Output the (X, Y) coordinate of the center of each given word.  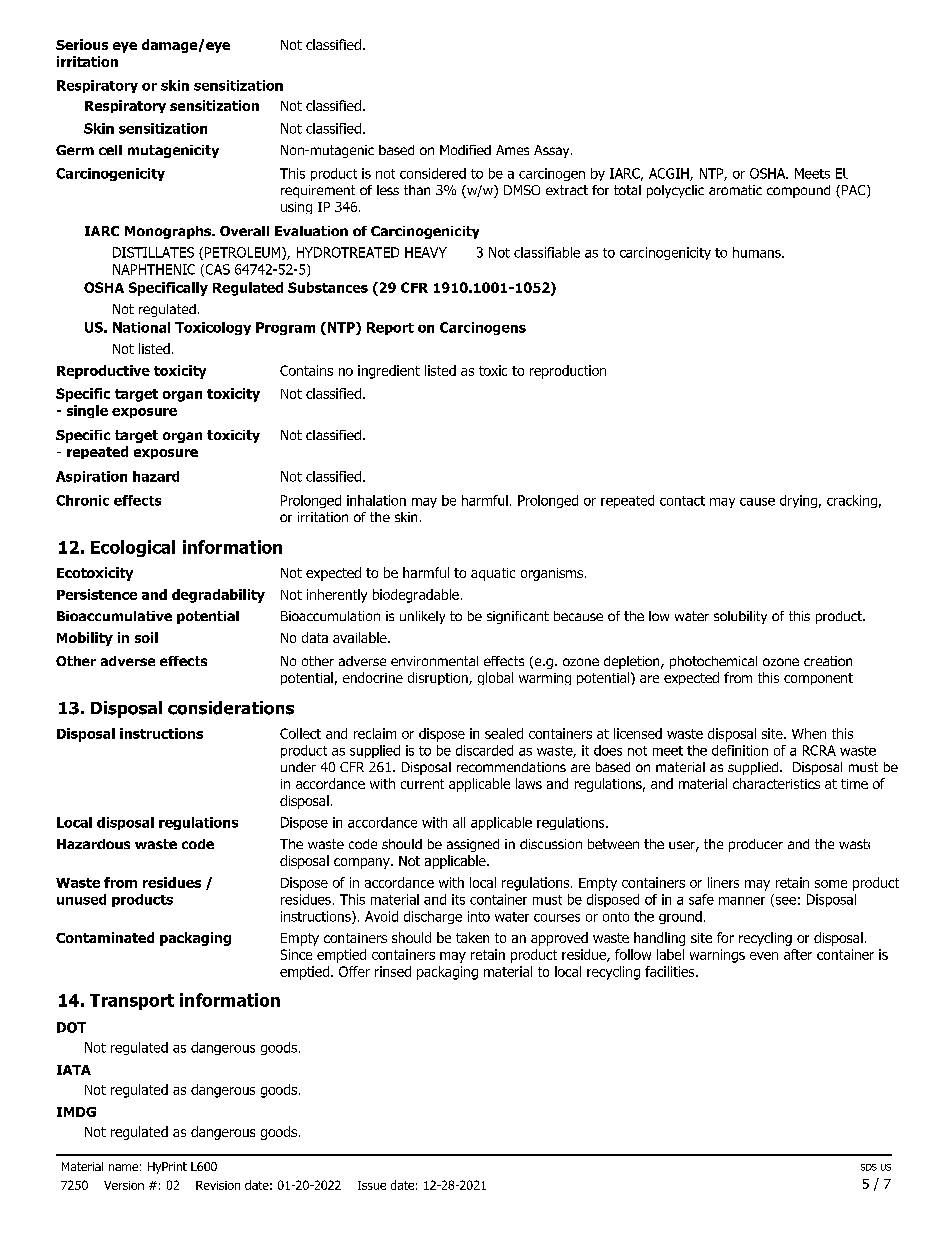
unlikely (422, 617)
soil (146, 637)
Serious (82, 44)
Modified (465, 150)
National (141, 327)
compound (798, 191)
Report (390, 328)
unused (81, 899)
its (458, 899)
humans (758, 252)
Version (124, 1185)
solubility (740, 617)
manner (742, 901)
